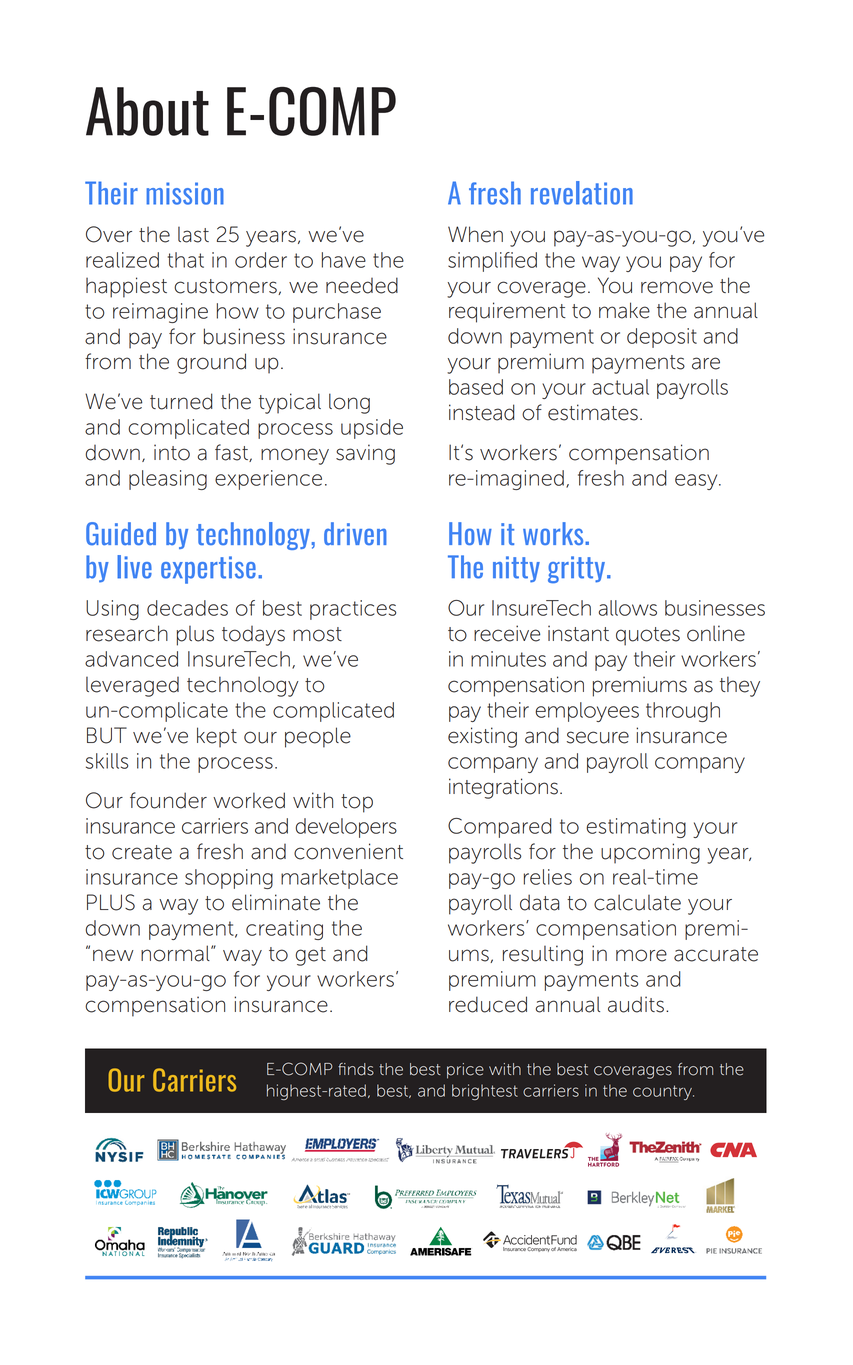 The width and height of the screenshot is (853, 1365). Describe the element at coordinates (187, 608) in the screenshot. I see `decades` at that location.
